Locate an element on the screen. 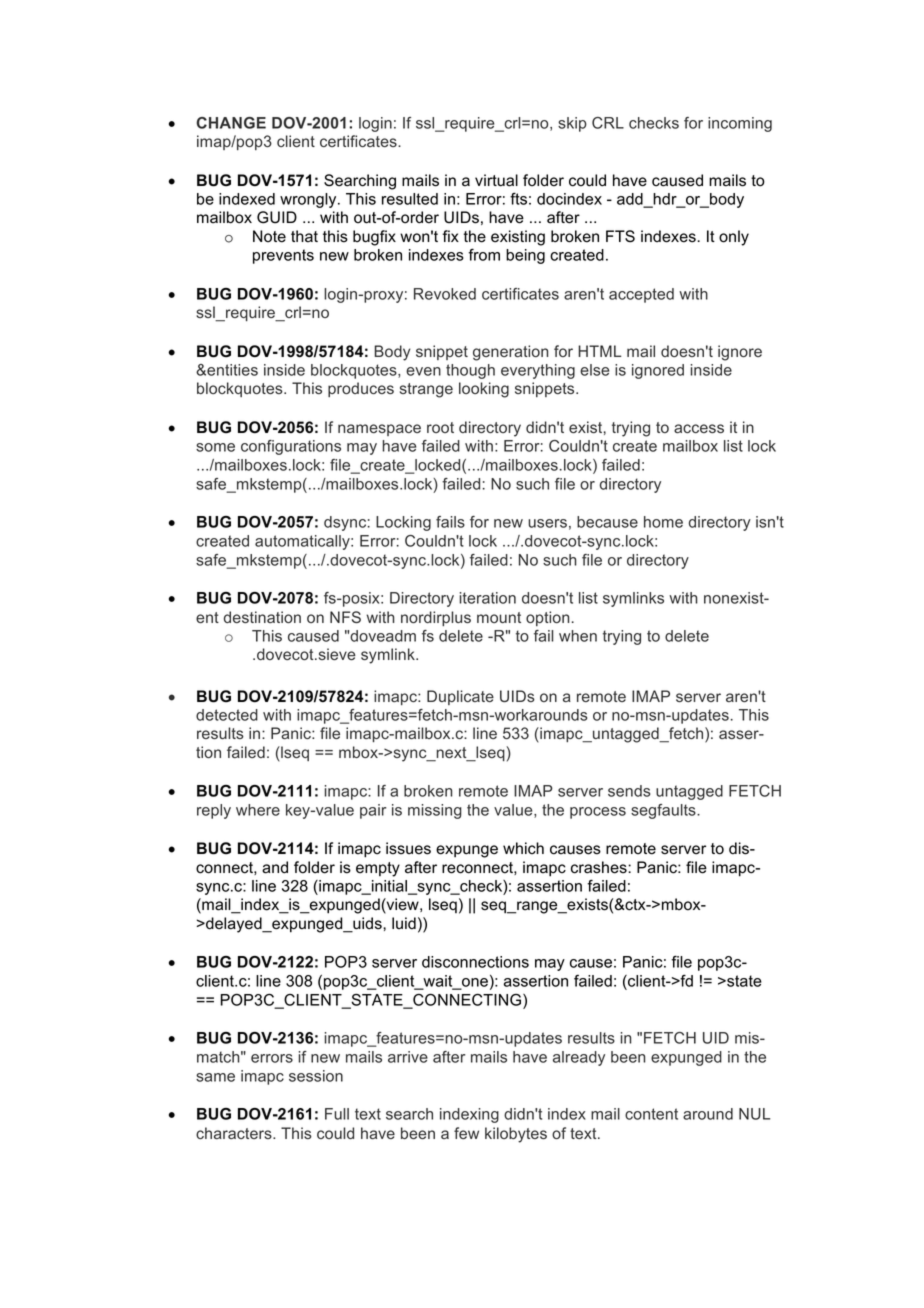  incoming is located at coordinates (740, 124).
